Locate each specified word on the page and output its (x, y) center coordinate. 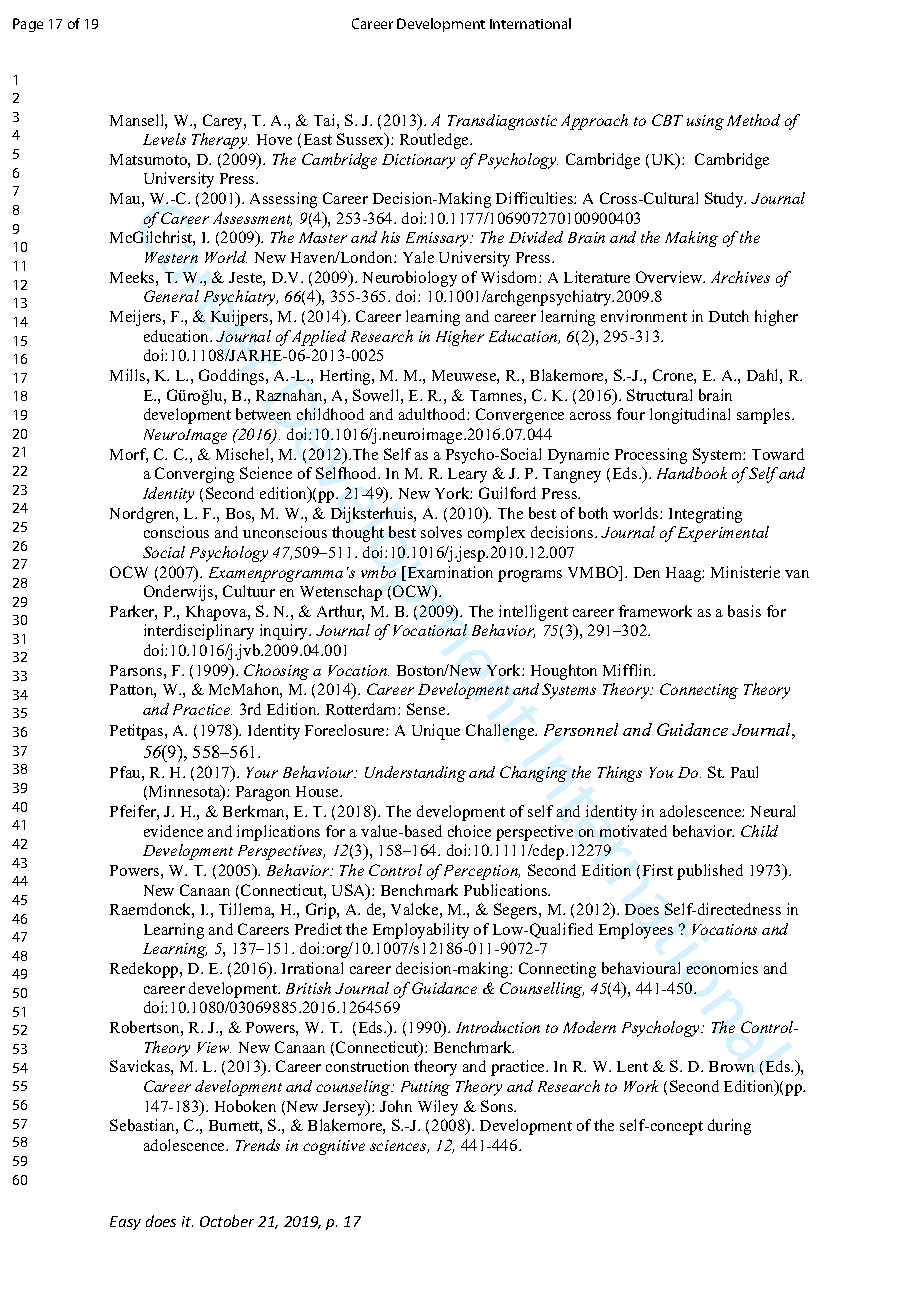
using (705, 122)
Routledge (435, 141)
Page (28, 25)
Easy (125, 1223)
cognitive (334, 1147)
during (729, 1127)
